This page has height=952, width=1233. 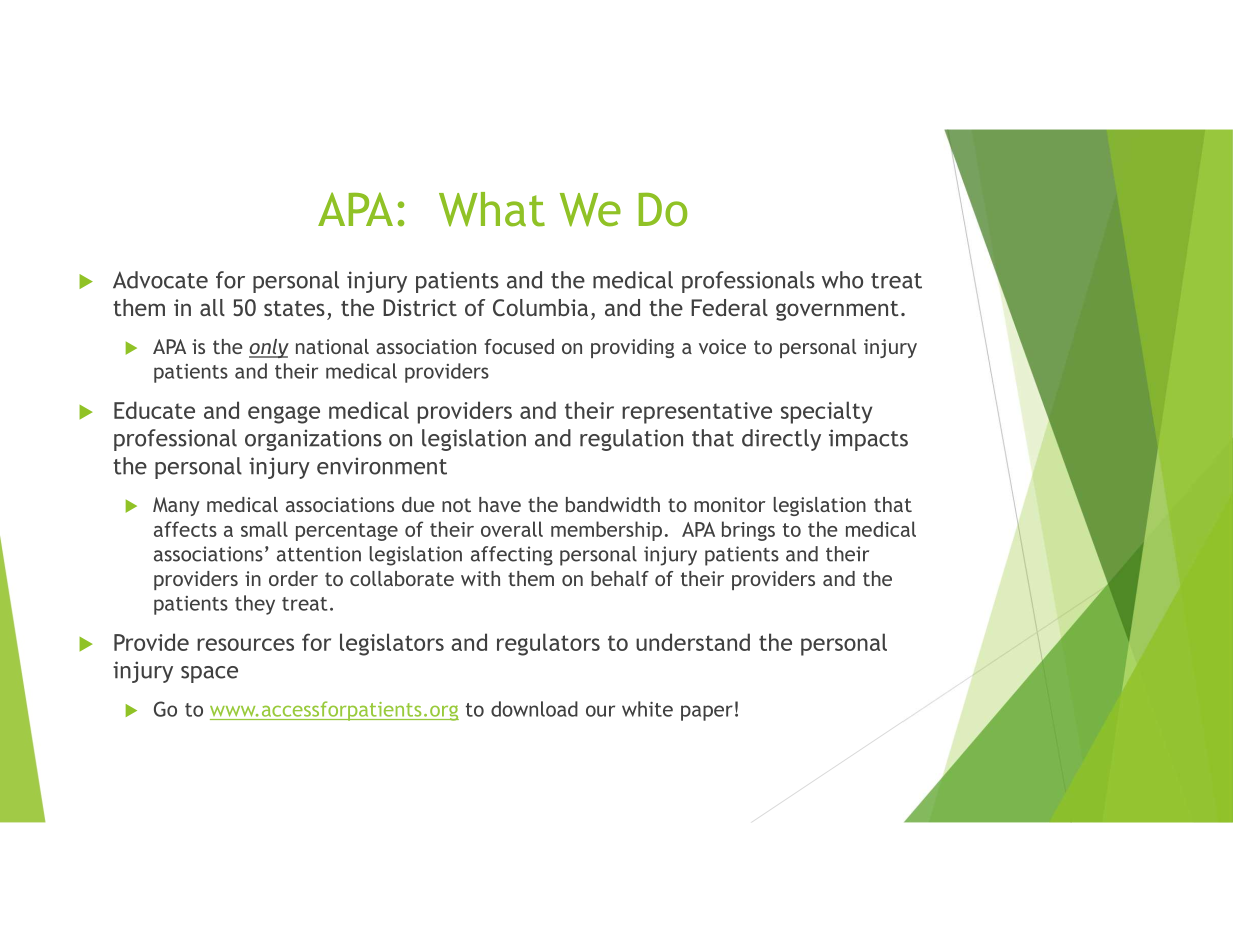 What do you see at coordinates (519, 346) in the page?
I see `focused` at bounding box center [519, 346].
